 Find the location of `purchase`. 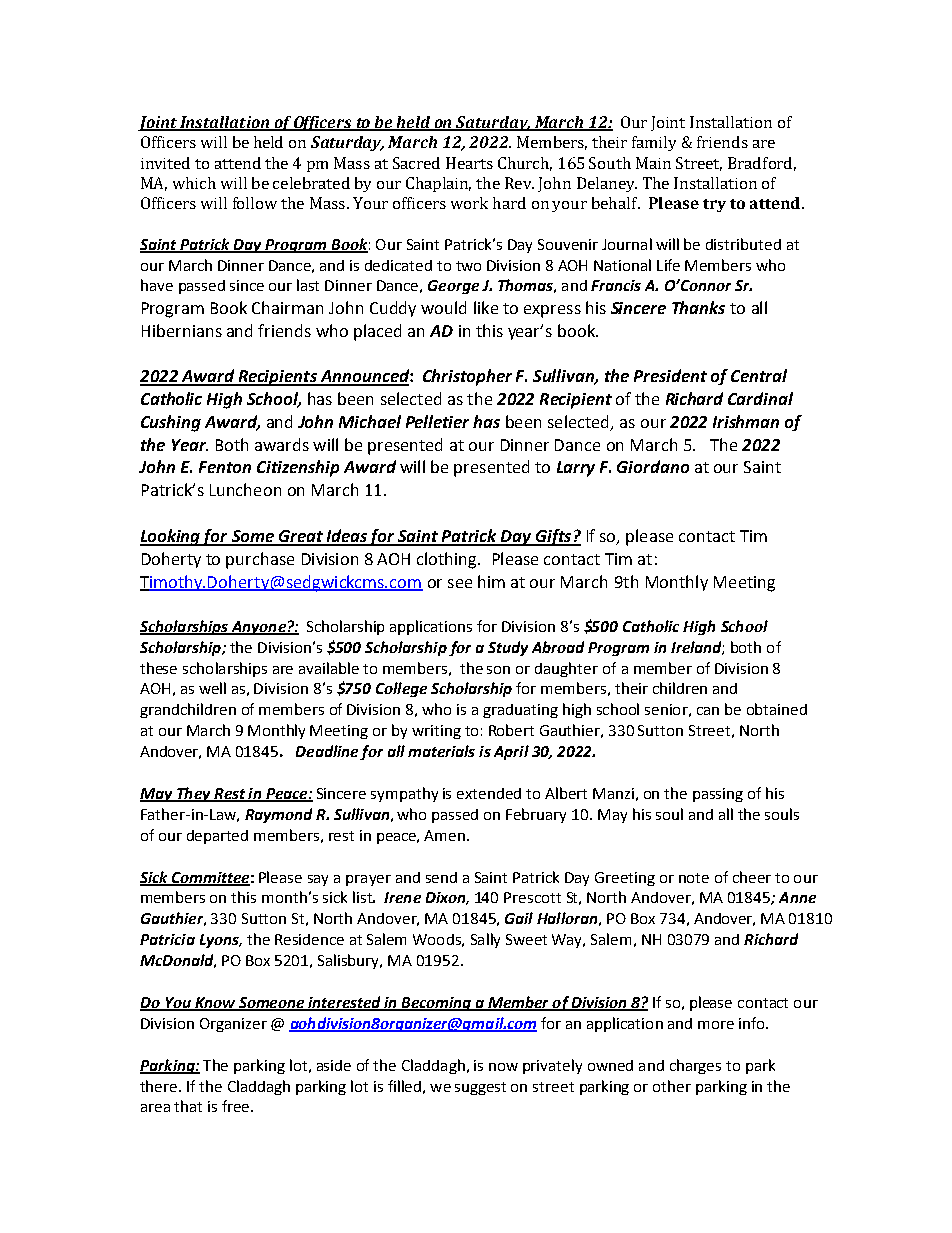

purchase is located at coordinates (260, 560).
